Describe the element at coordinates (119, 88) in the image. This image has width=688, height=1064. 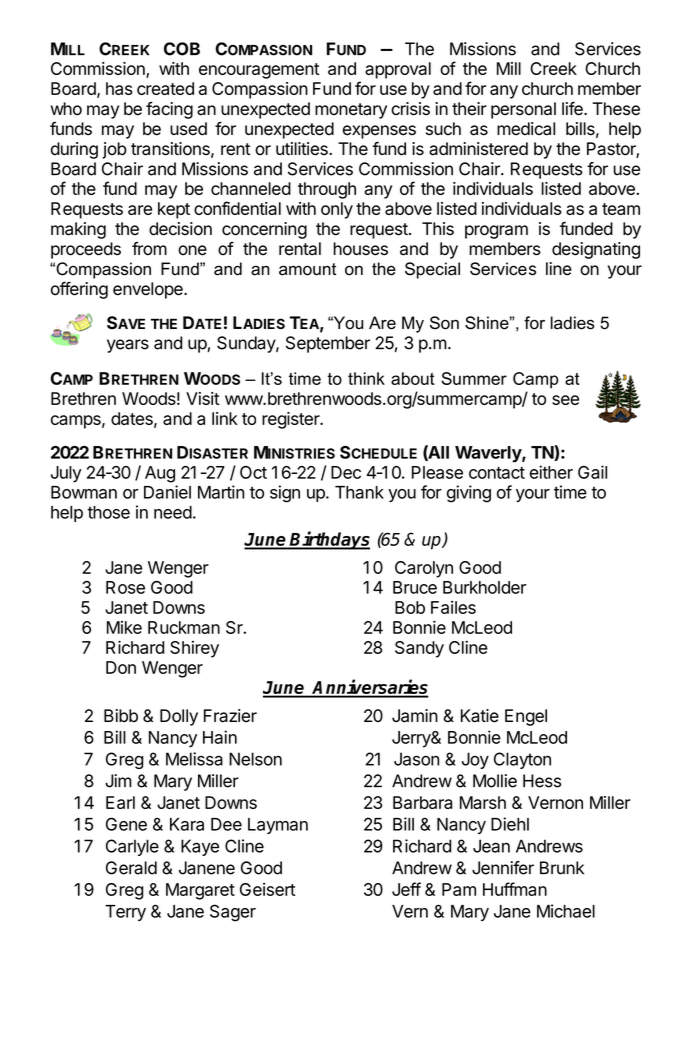
I see `has` at that location.
